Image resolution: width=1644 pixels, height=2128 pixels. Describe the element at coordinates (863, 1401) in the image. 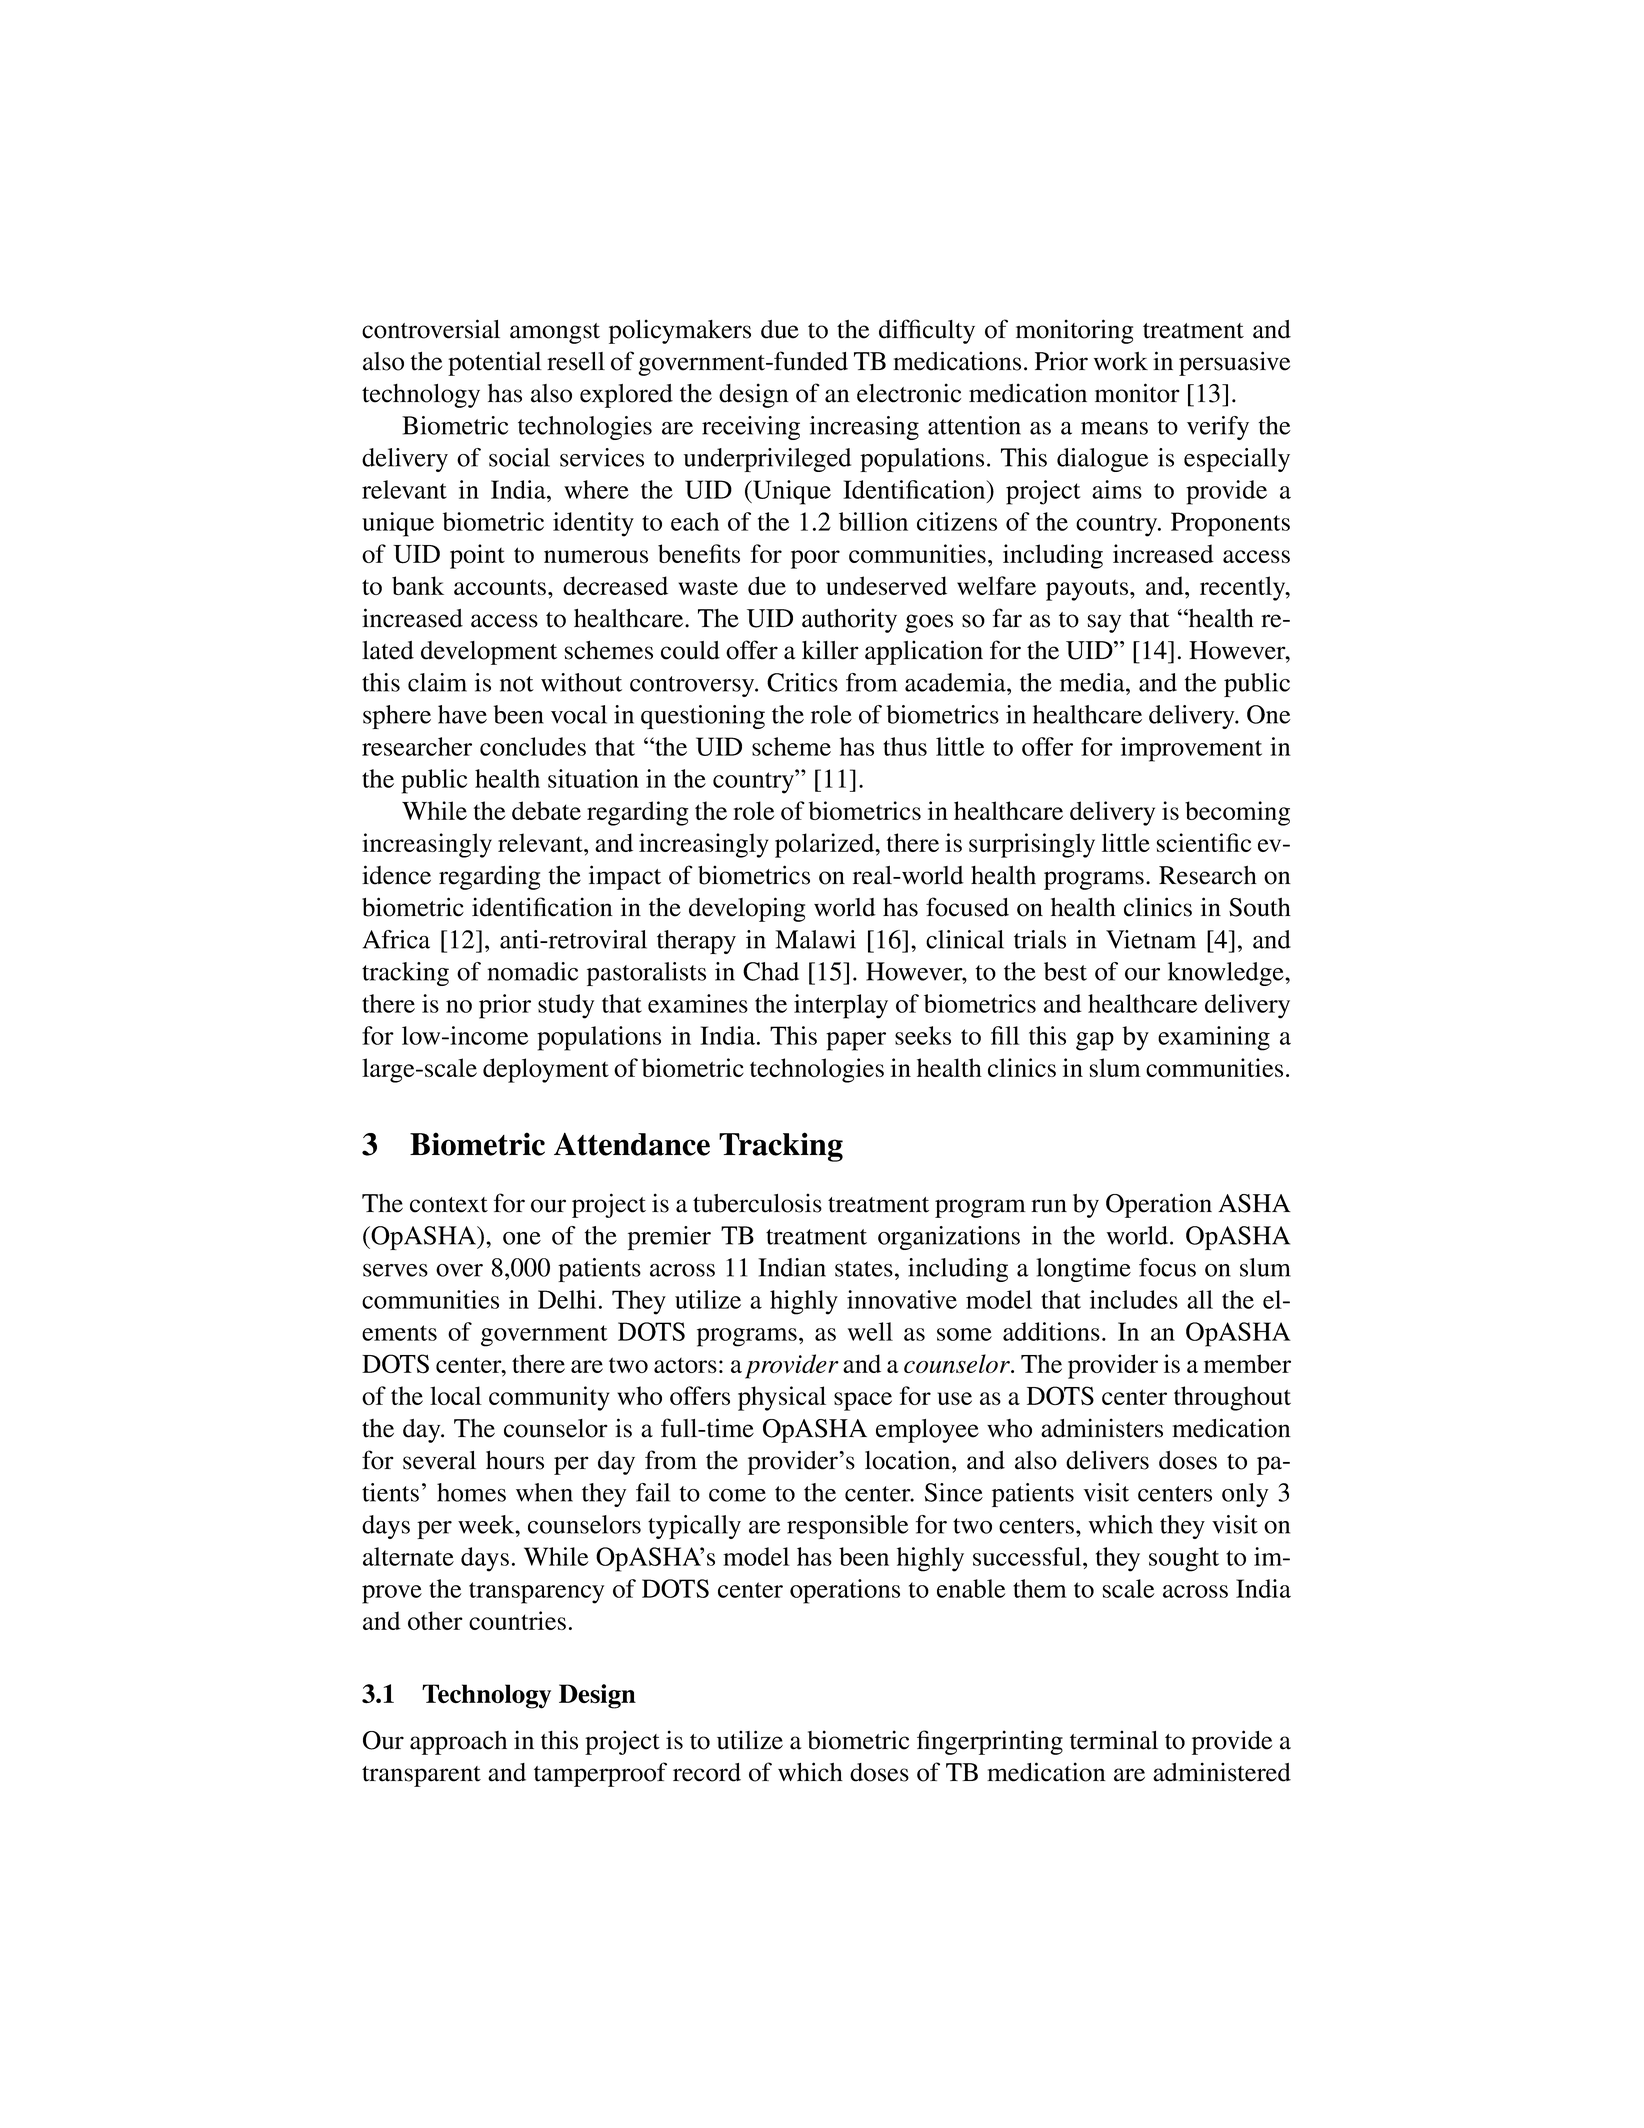

I see `space` at that location.
